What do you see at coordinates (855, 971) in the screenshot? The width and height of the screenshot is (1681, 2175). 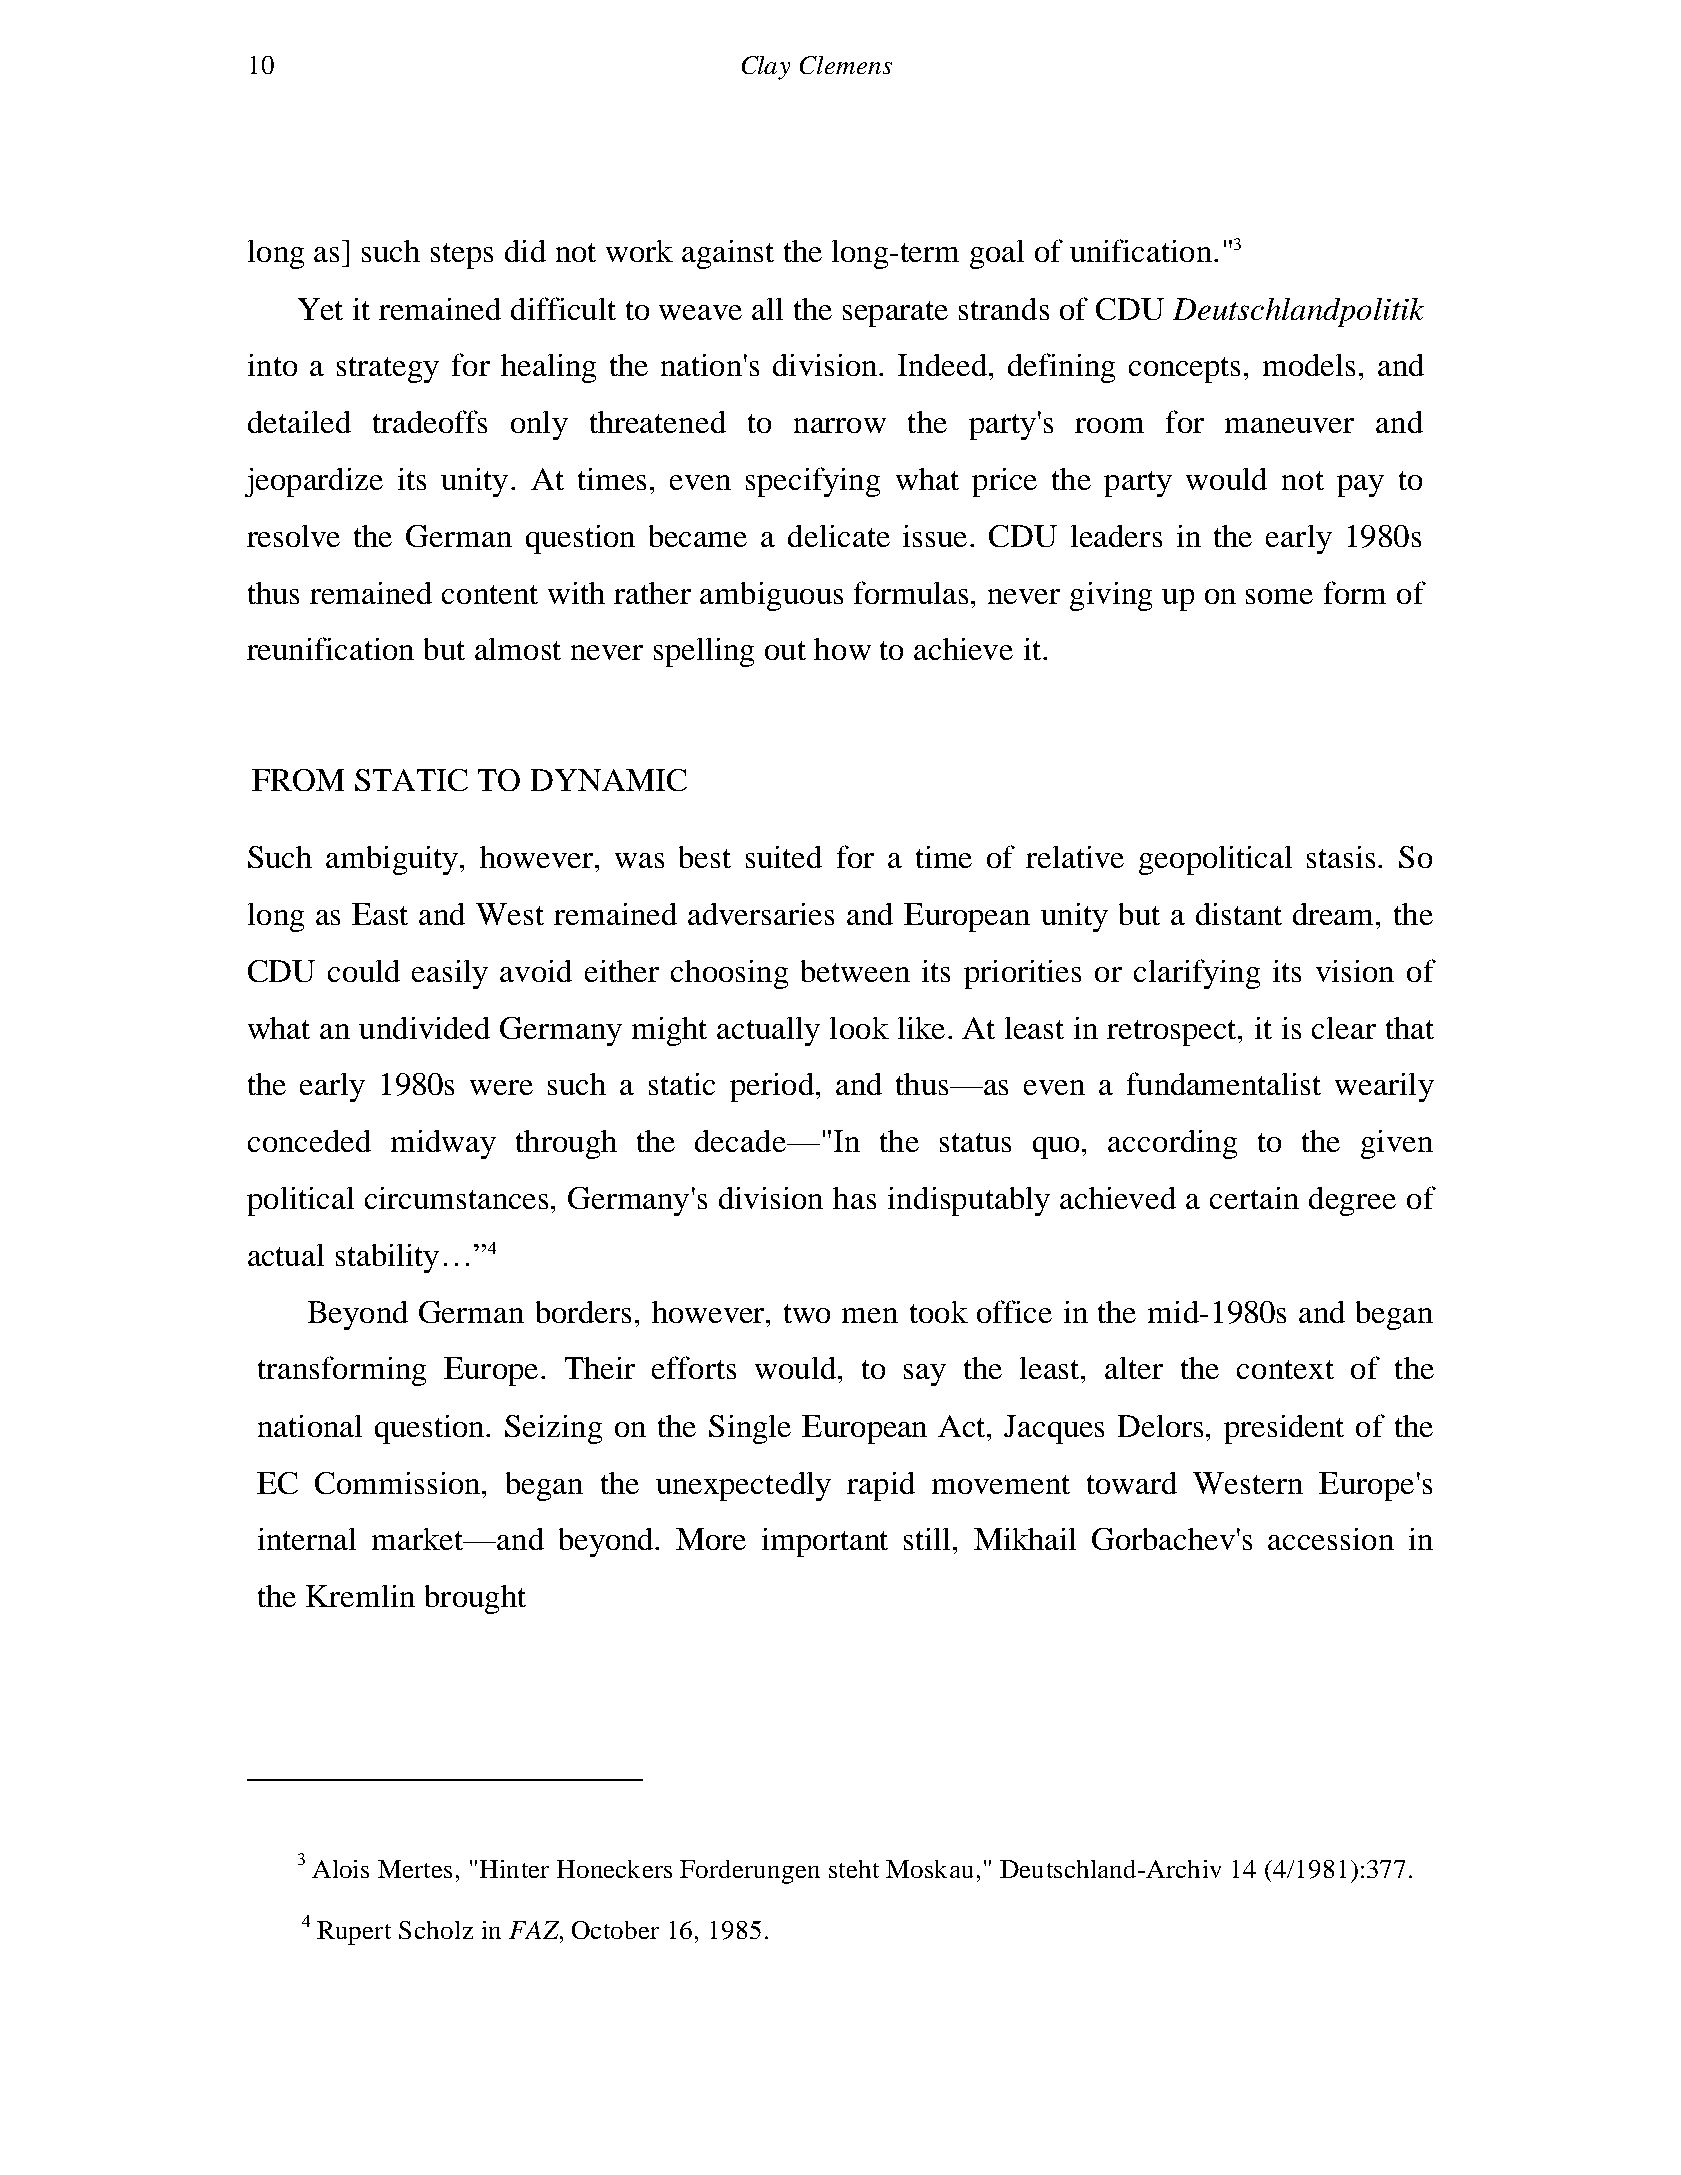 I see `between` at bounding box center [855, 971].
